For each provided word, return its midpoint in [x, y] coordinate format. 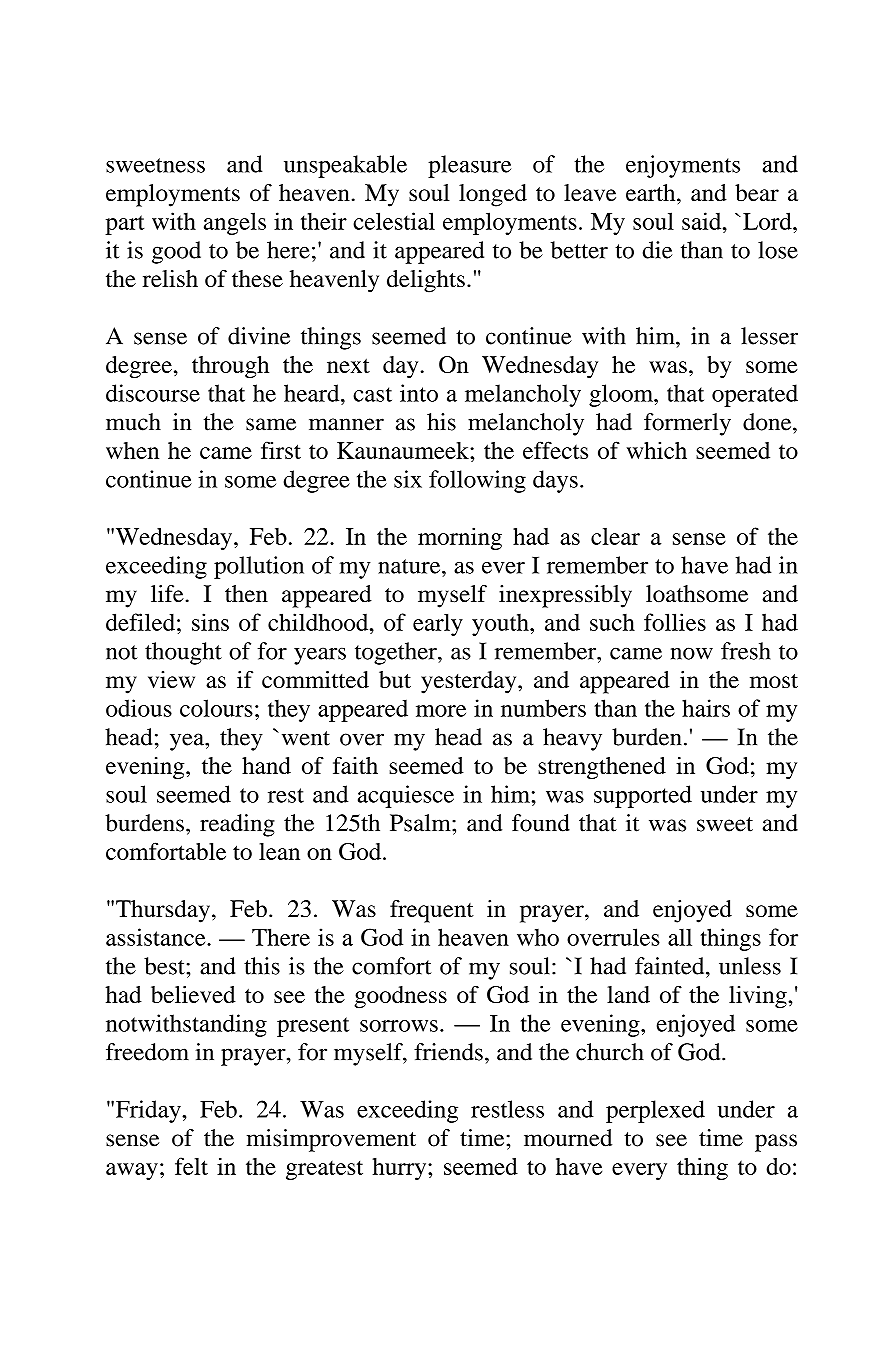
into [419, 393]
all [680, 937]
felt [191, 1166]
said [703, 221]
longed [493, 195]
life [167, 593]
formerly [687, 424]
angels [235, 223]
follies [675, 622]
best [165, 966]
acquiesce [406, 796]
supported [643, 796]
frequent [432, 911]
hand [266, 765]
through [230, 367]
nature [410, 566]
